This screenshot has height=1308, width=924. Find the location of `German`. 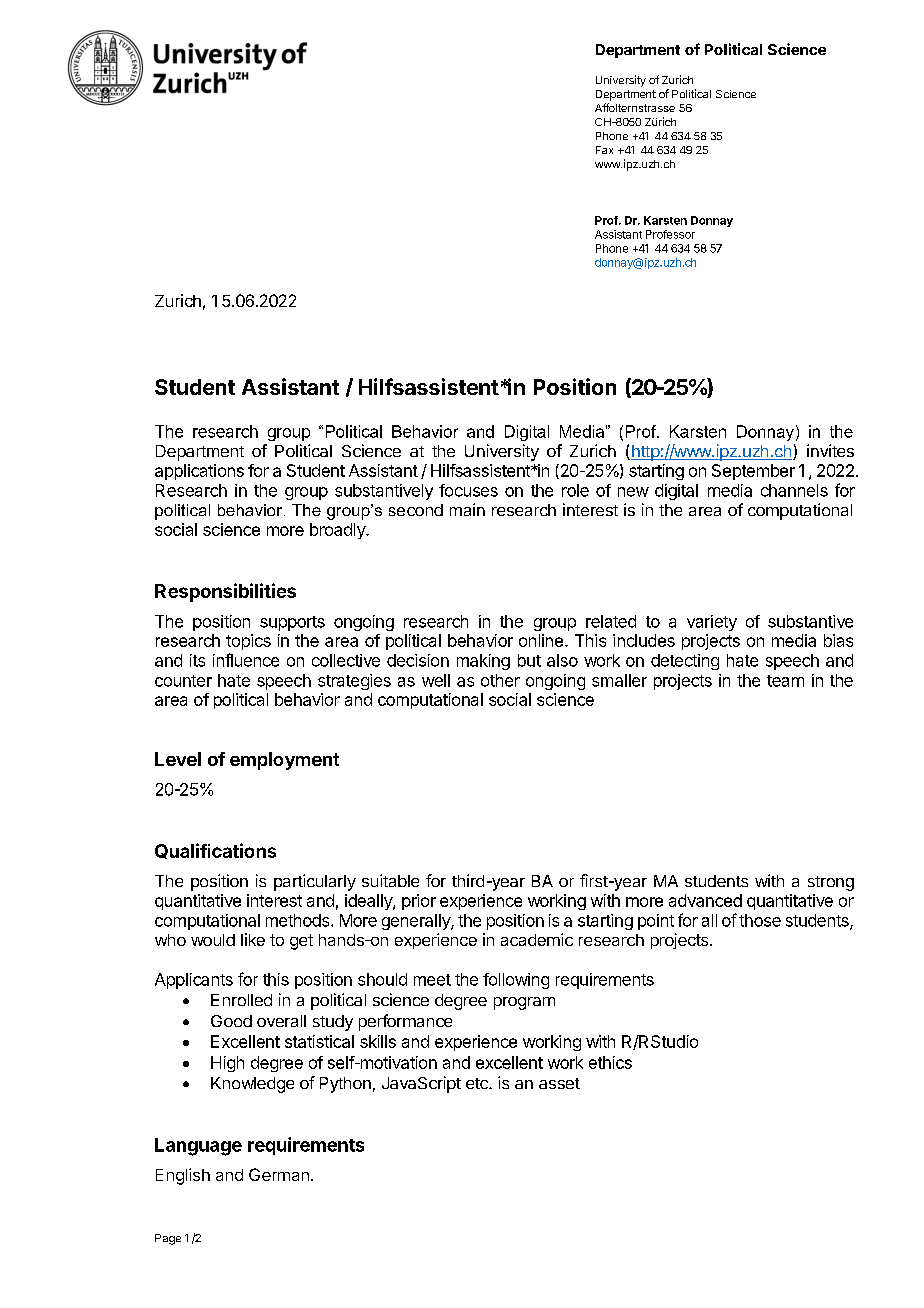

German is located at coordinates (279, 1174).
